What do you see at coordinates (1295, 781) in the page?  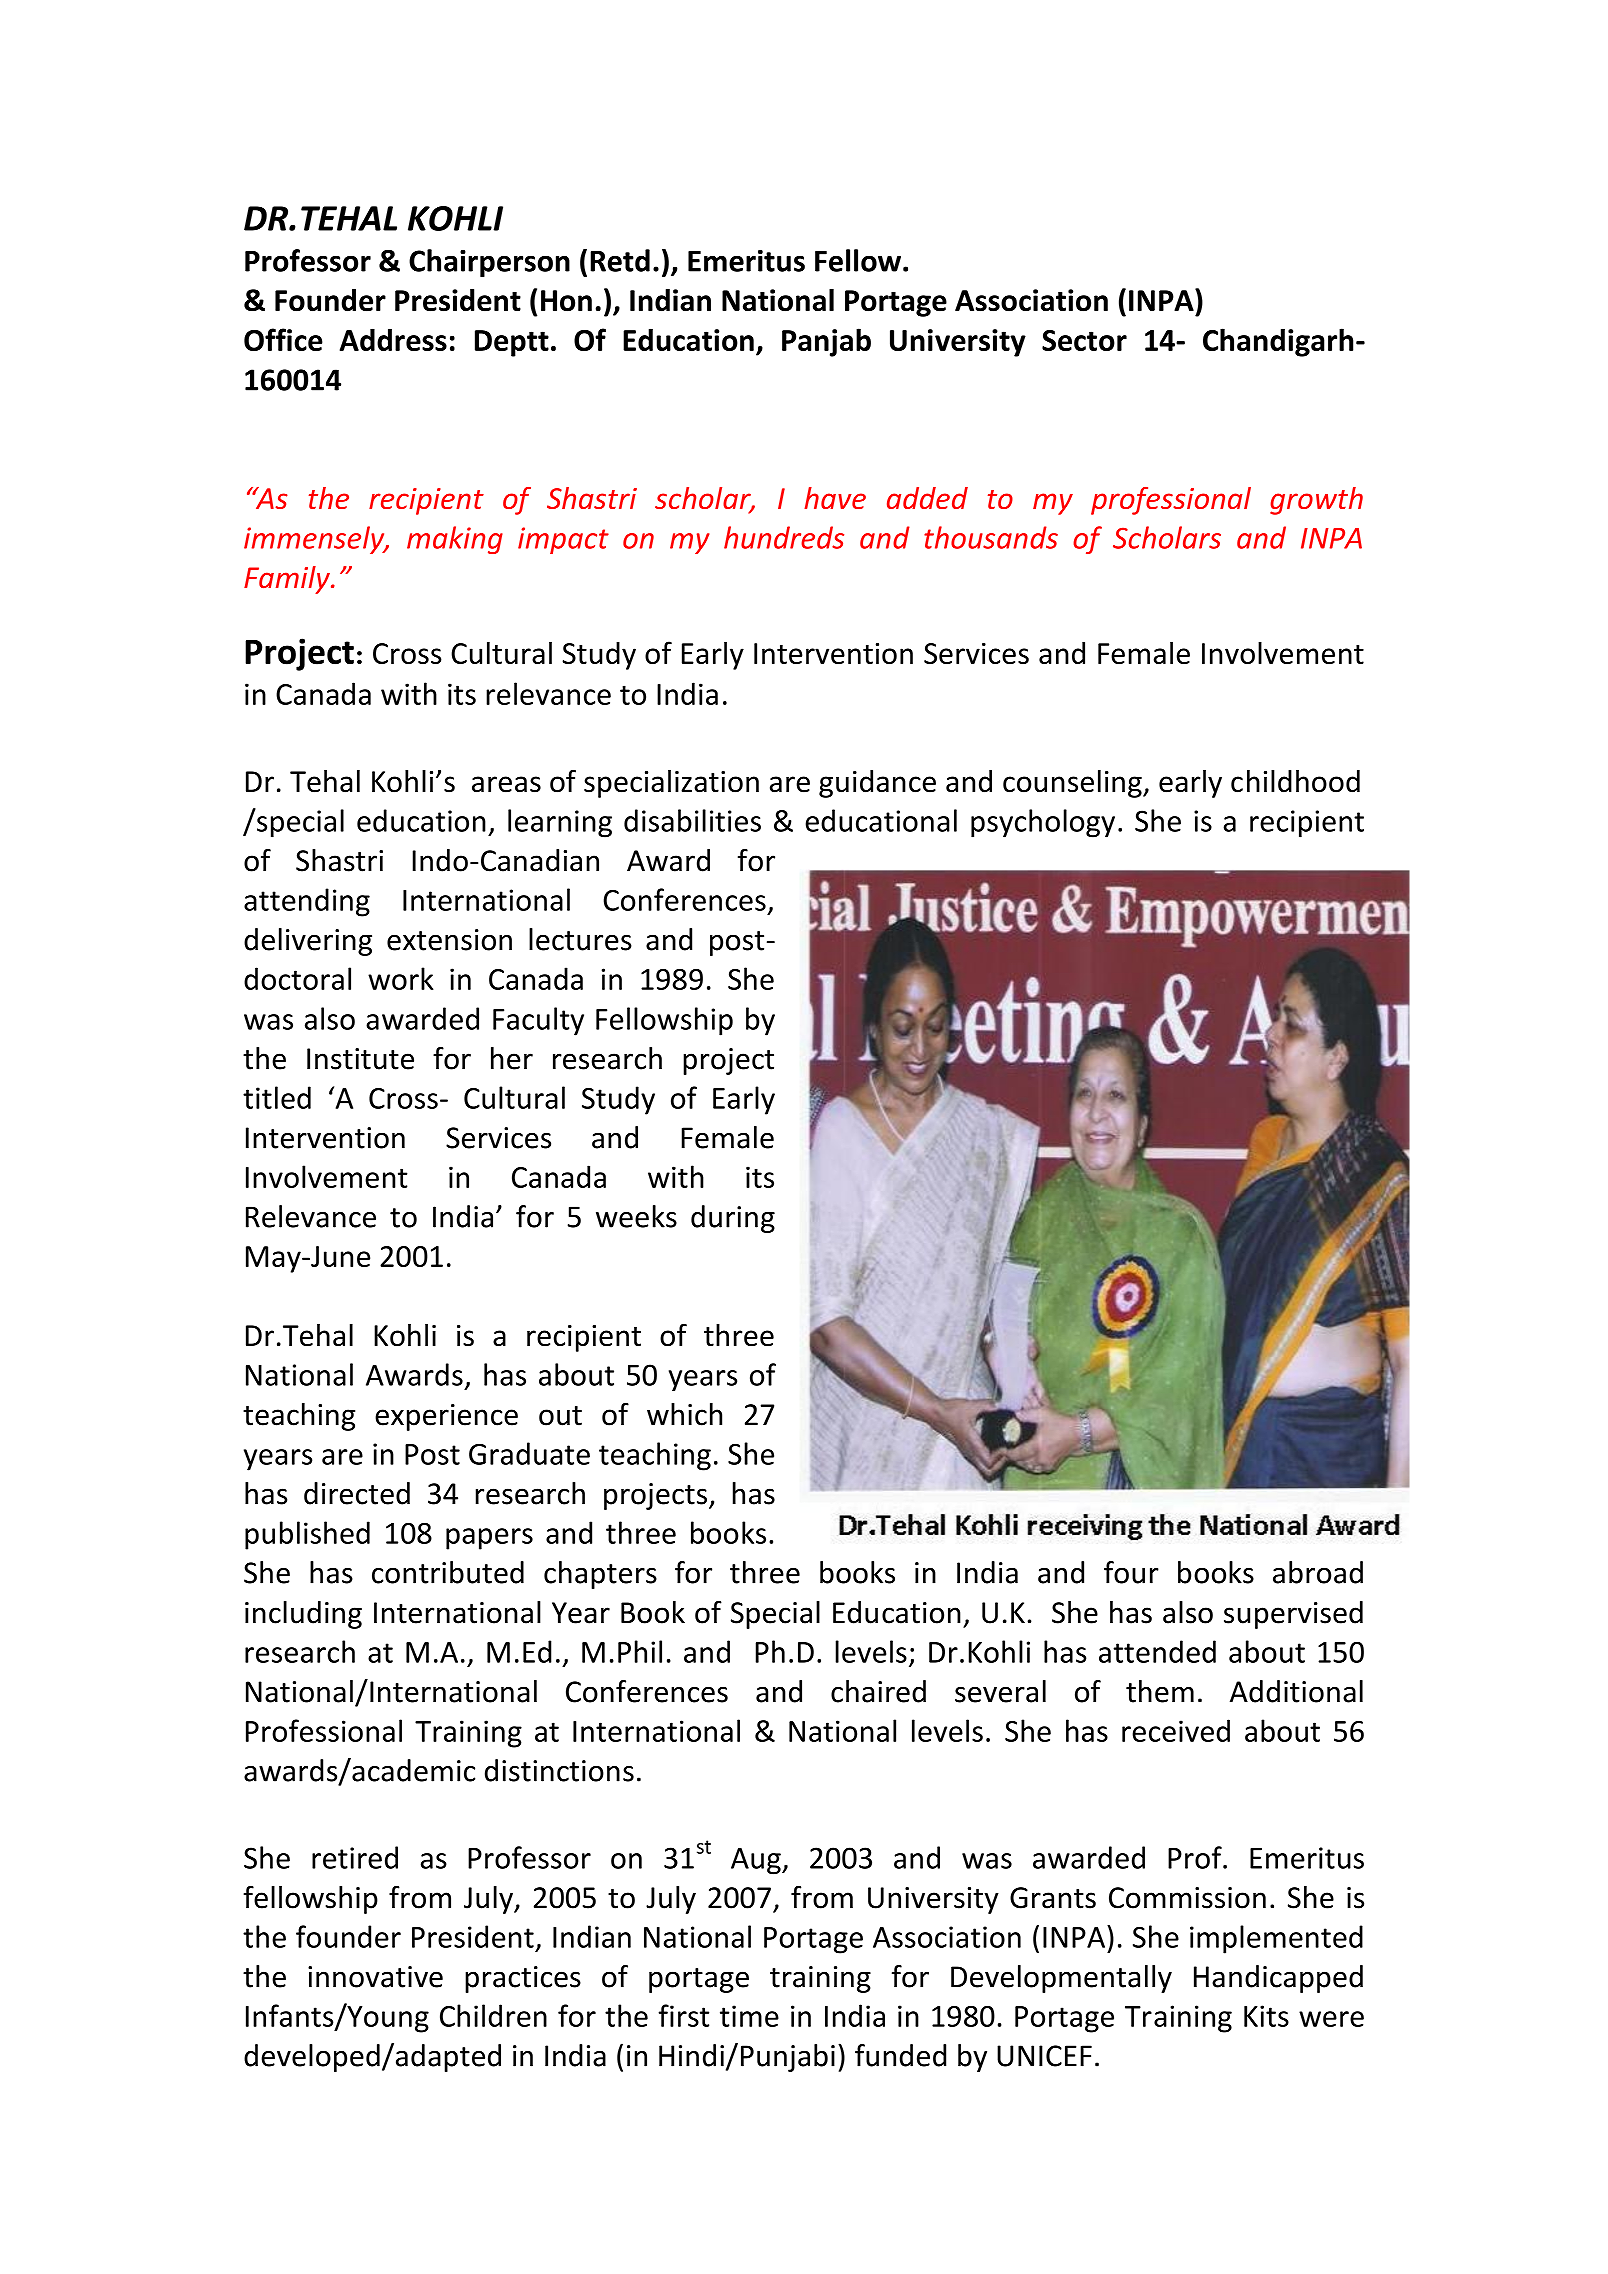 I see `childhood` at bounding box center [1295, 781].
